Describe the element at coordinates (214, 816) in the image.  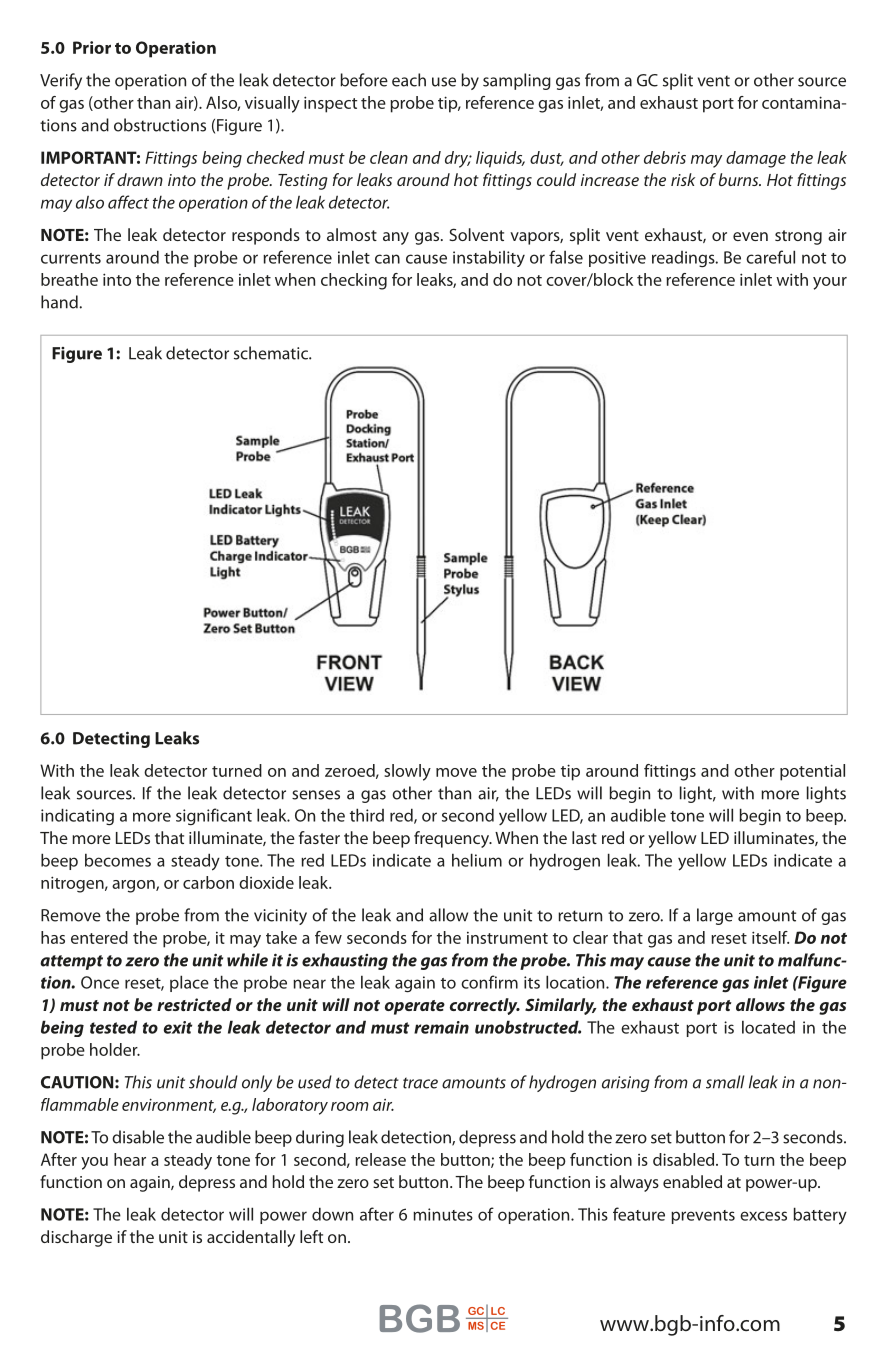
I see `significant` at that location.
